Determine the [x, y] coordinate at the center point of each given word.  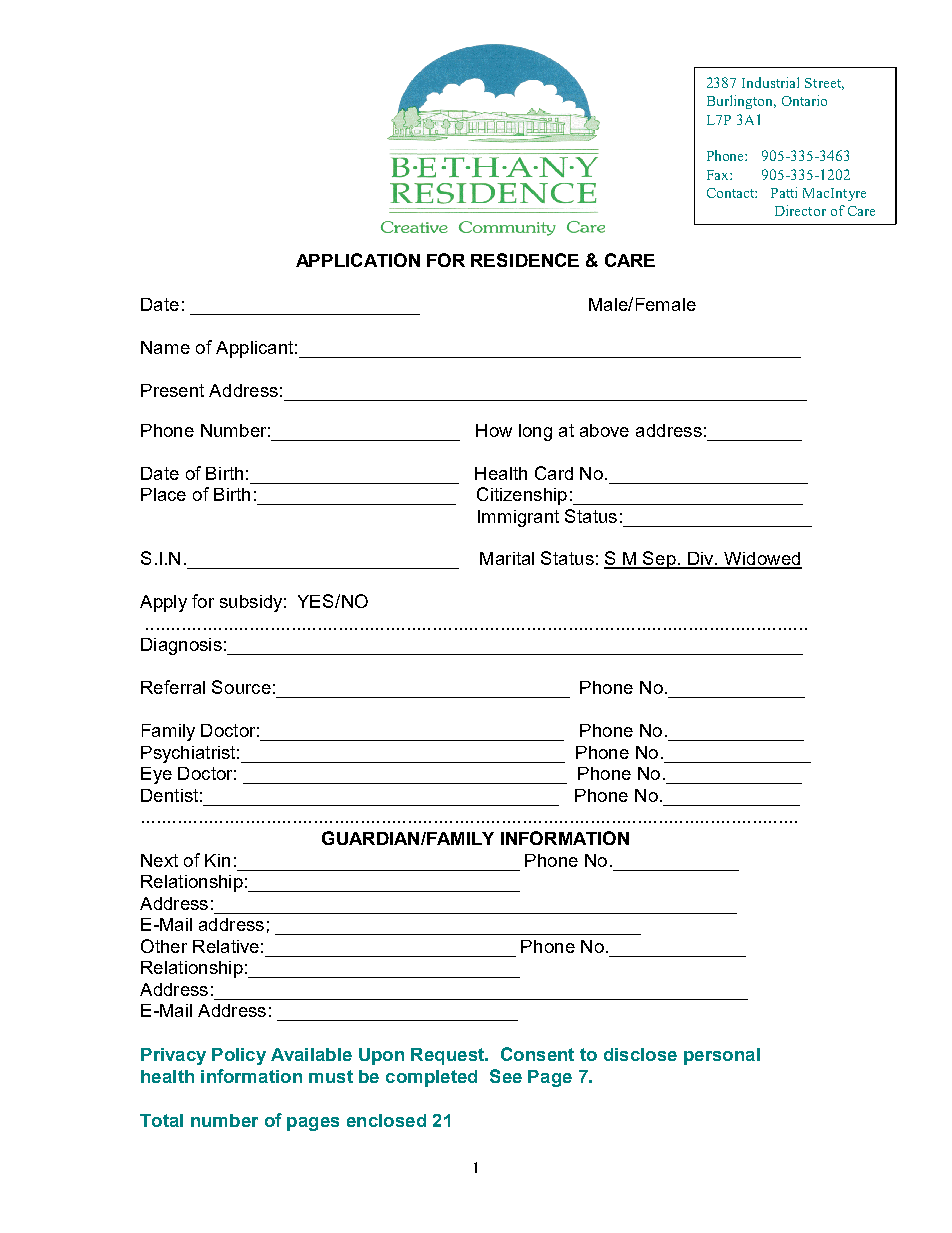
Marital [507, 558]
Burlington [741, 102]
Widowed [762, 560]
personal [722, 1056]
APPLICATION [358, 260]
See [506, 1076]
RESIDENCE [525, 260]
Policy [239, 1056]
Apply [163, 603]
